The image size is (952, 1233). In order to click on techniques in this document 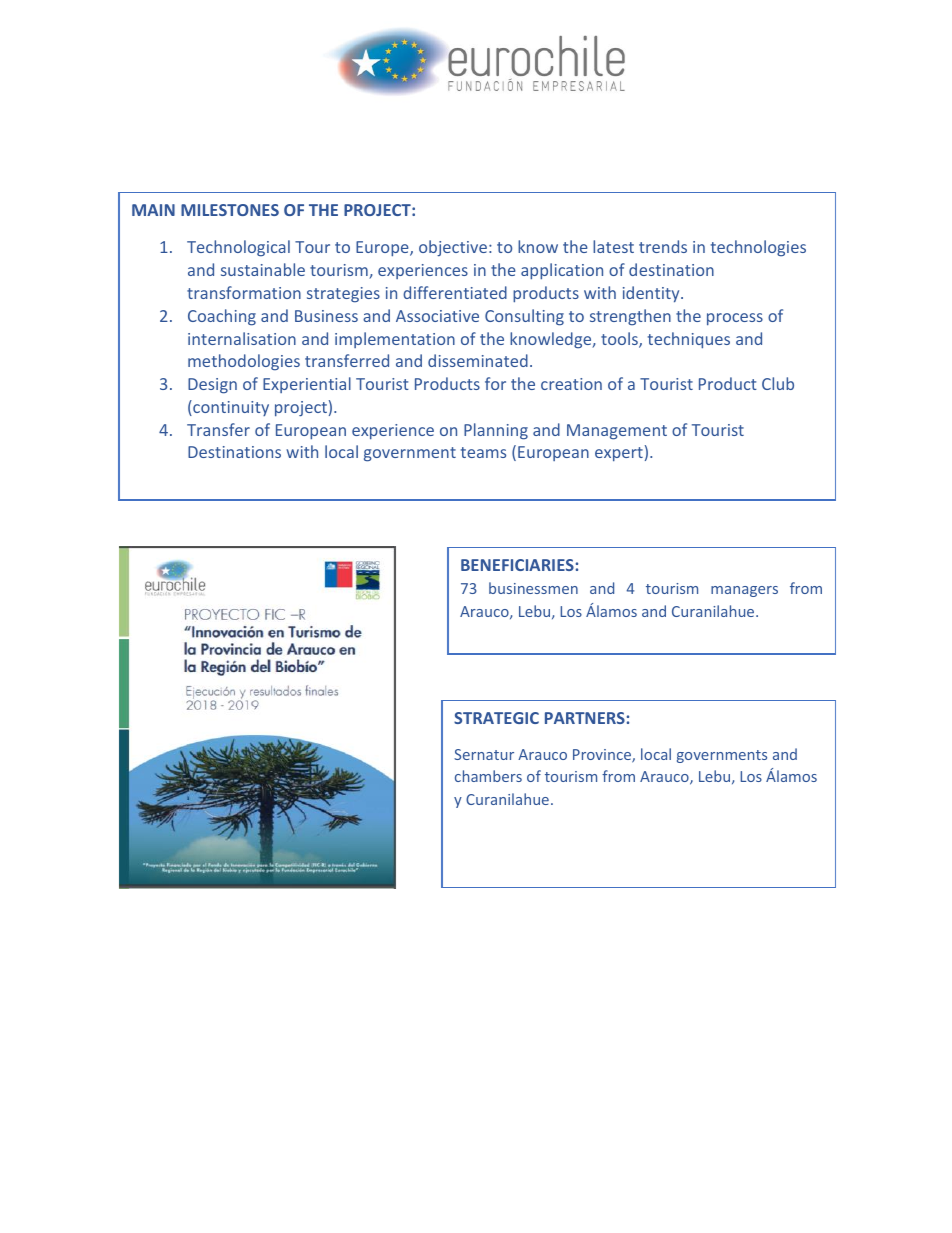, I will do `click(689, 340)`.
